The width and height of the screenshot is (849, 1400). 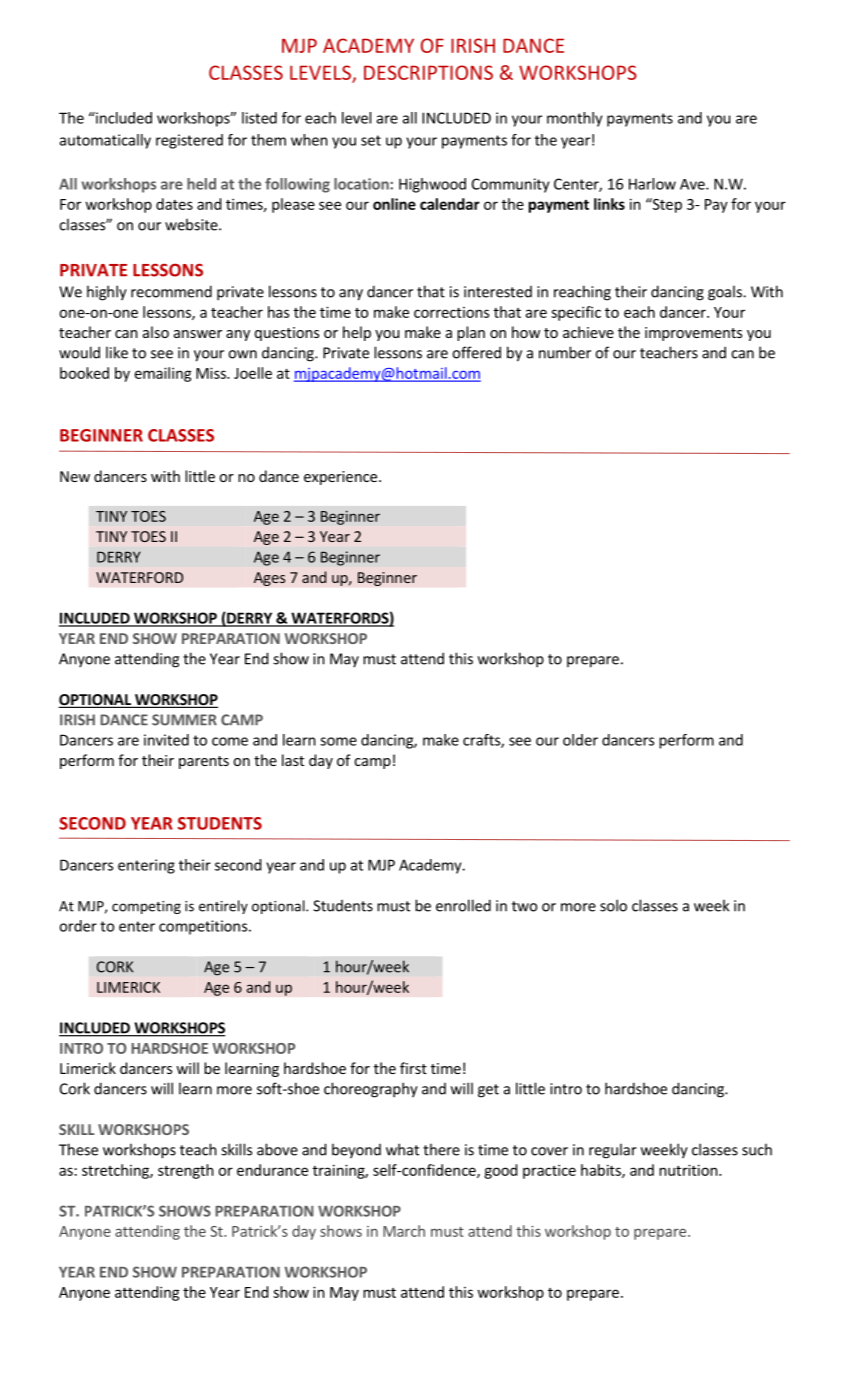 I want to click on SUMMER, so click(x=184, y=720).
